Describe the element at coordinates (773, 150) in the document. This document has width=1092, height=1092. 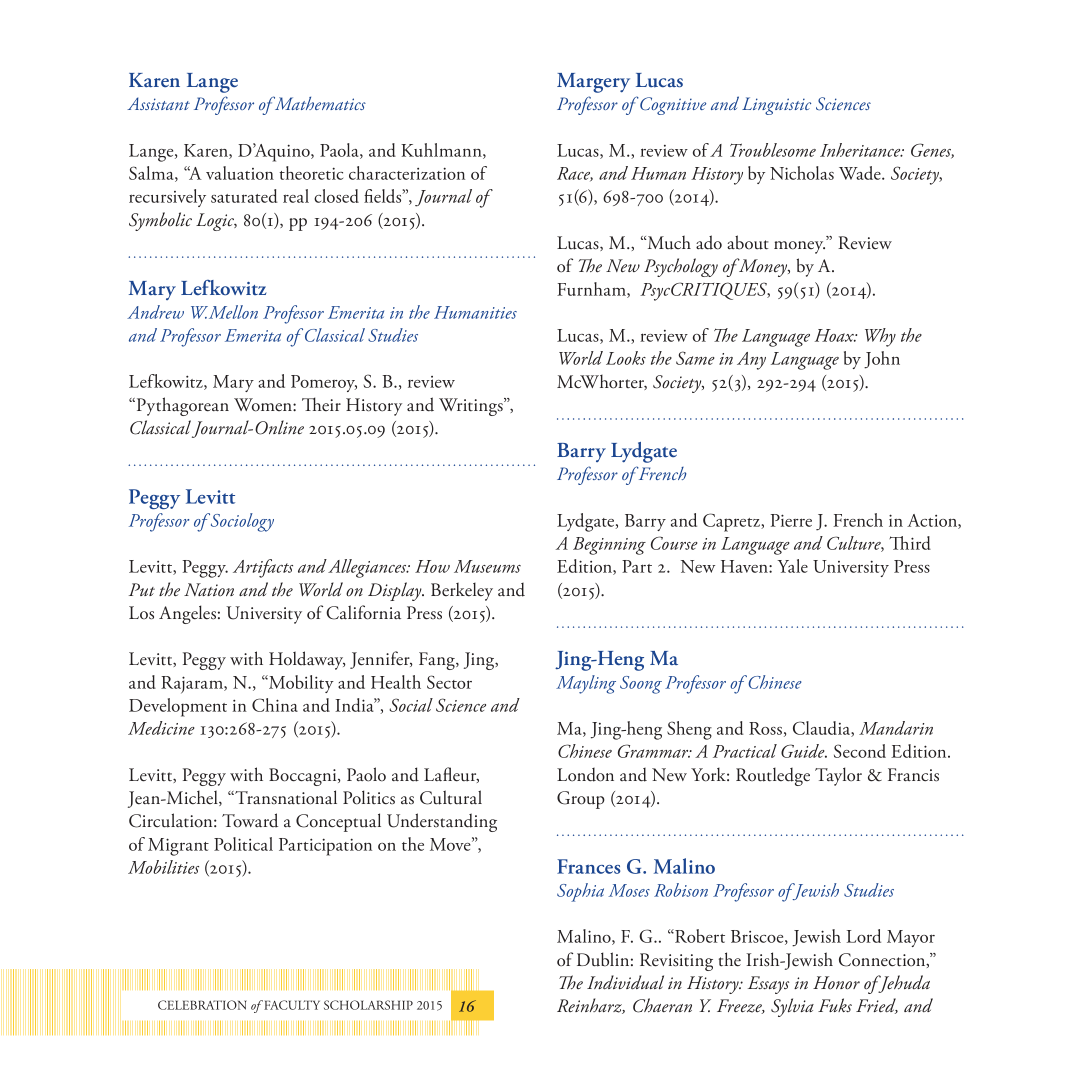
I see `Troublesome` at that location.
